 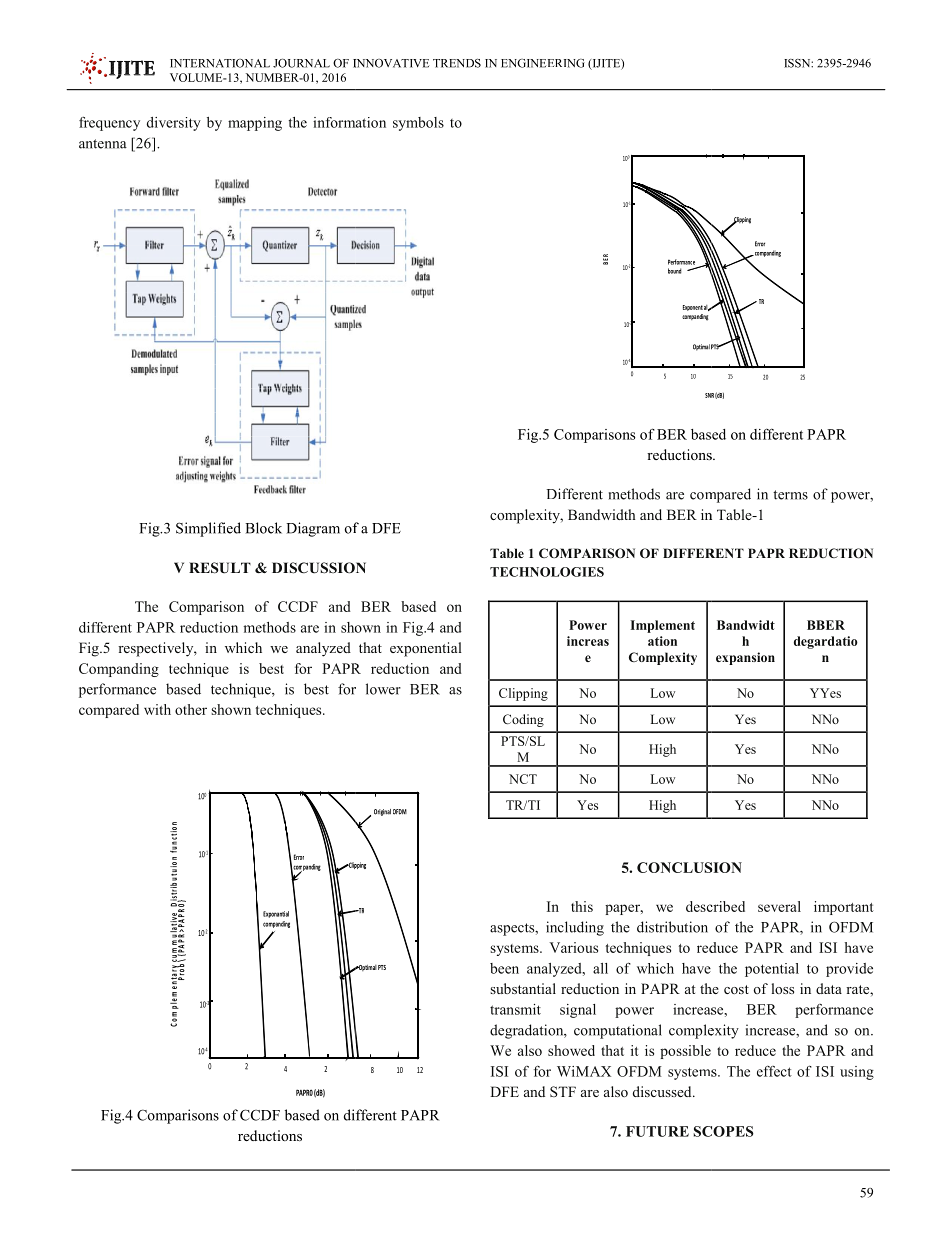 What do you see at coordinates (563, 1091) in the document?
I see `STF` at bounding box center [563, 1091].
